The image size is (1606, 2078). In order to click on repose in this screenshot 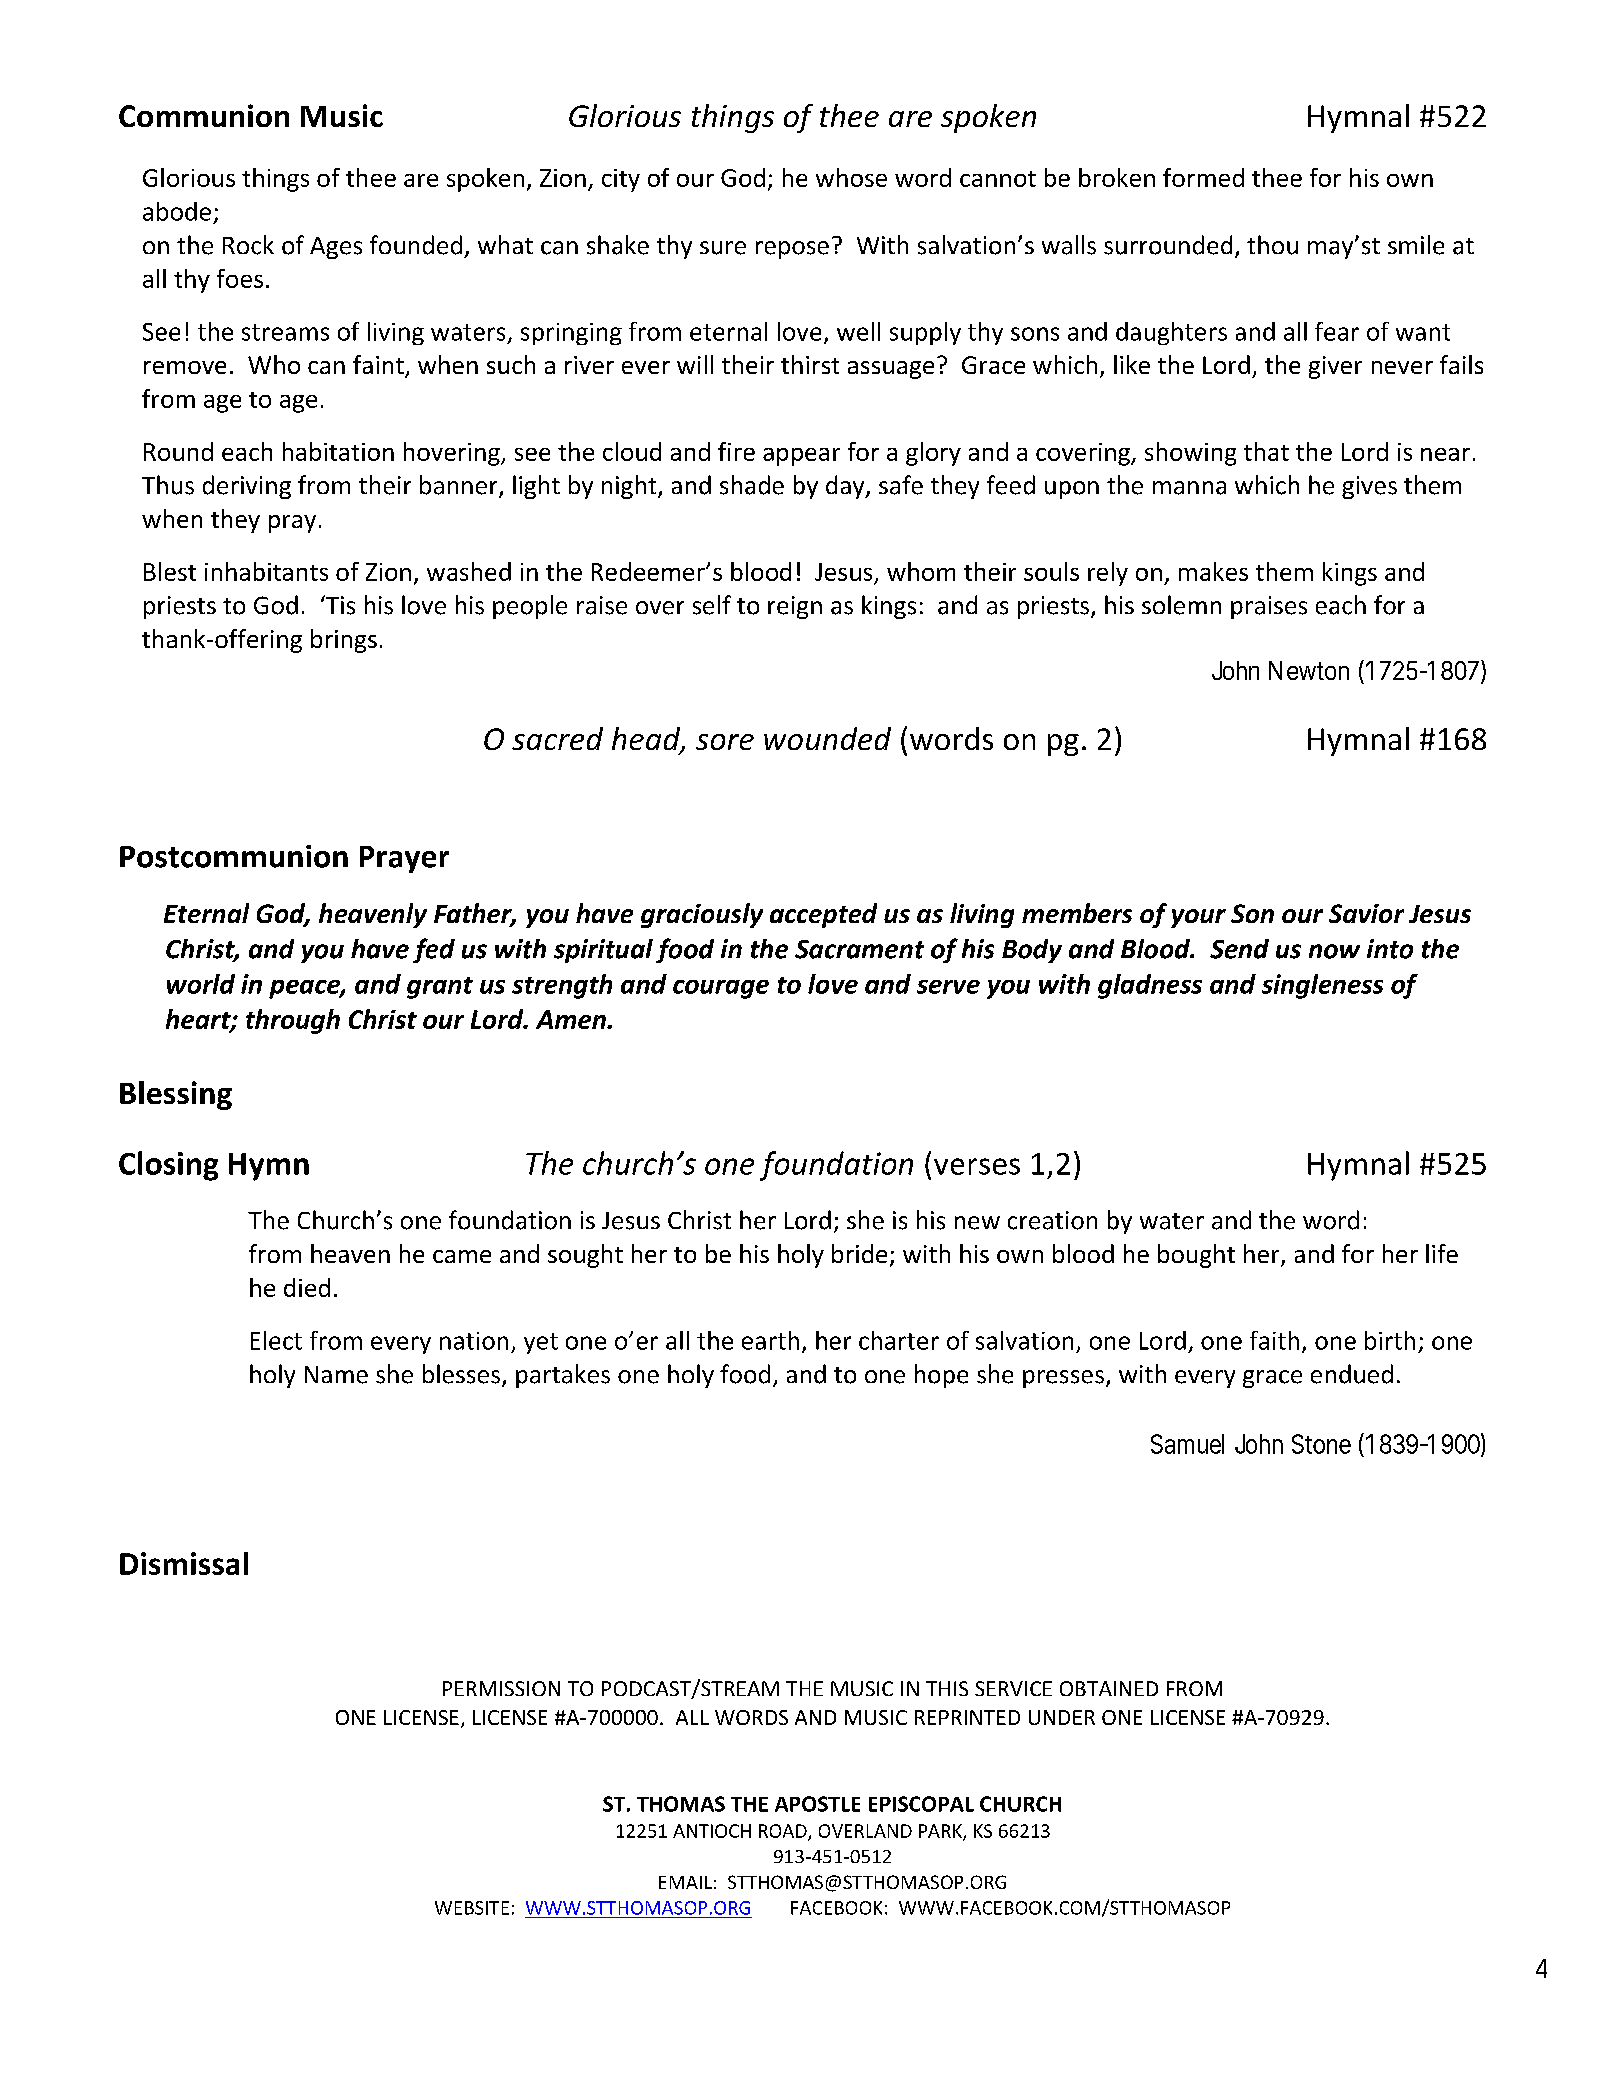, I will do `click(792, 250)`.
